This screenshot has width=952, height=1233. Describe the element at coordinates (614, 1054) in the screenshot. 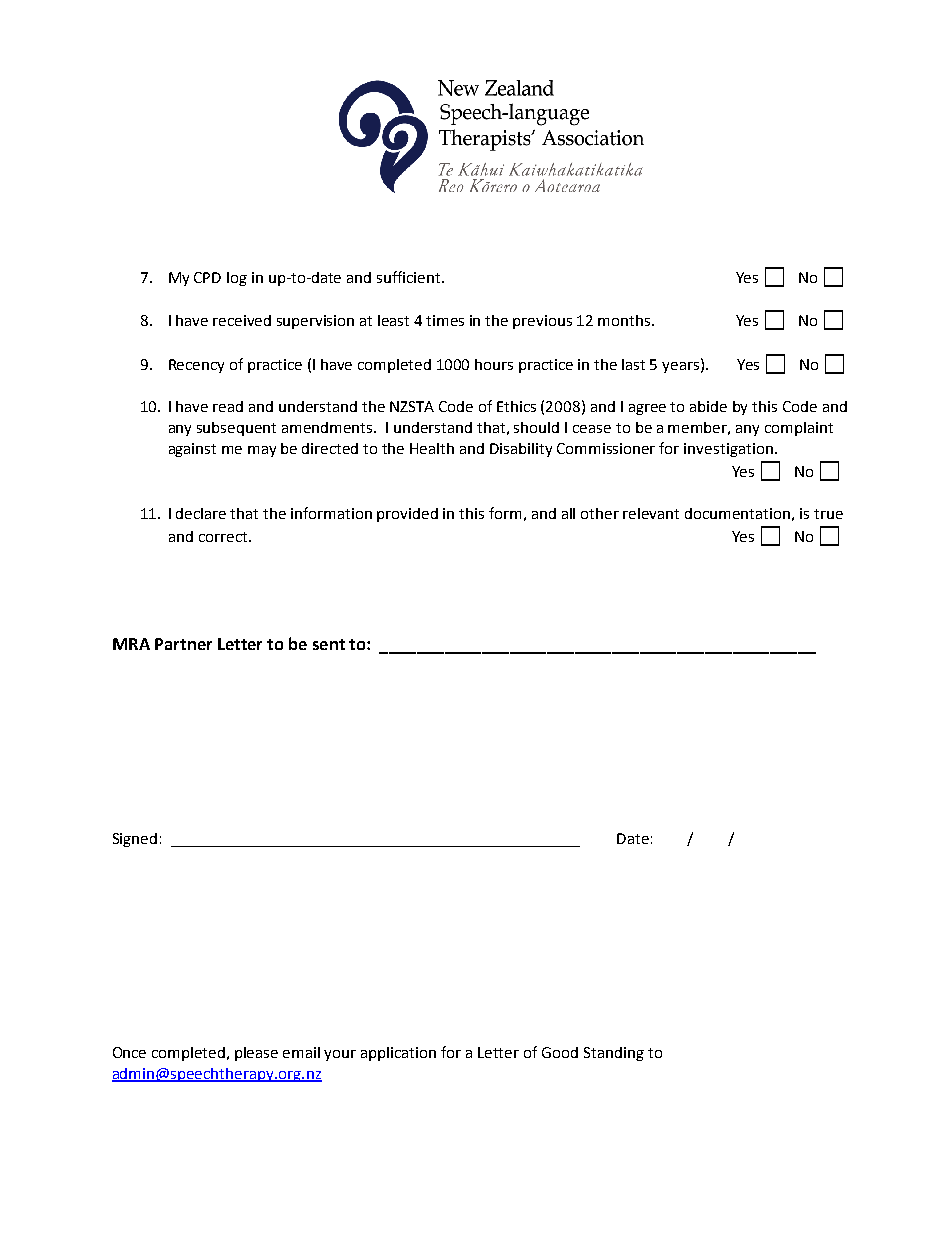

I see `Standing` at that location.
